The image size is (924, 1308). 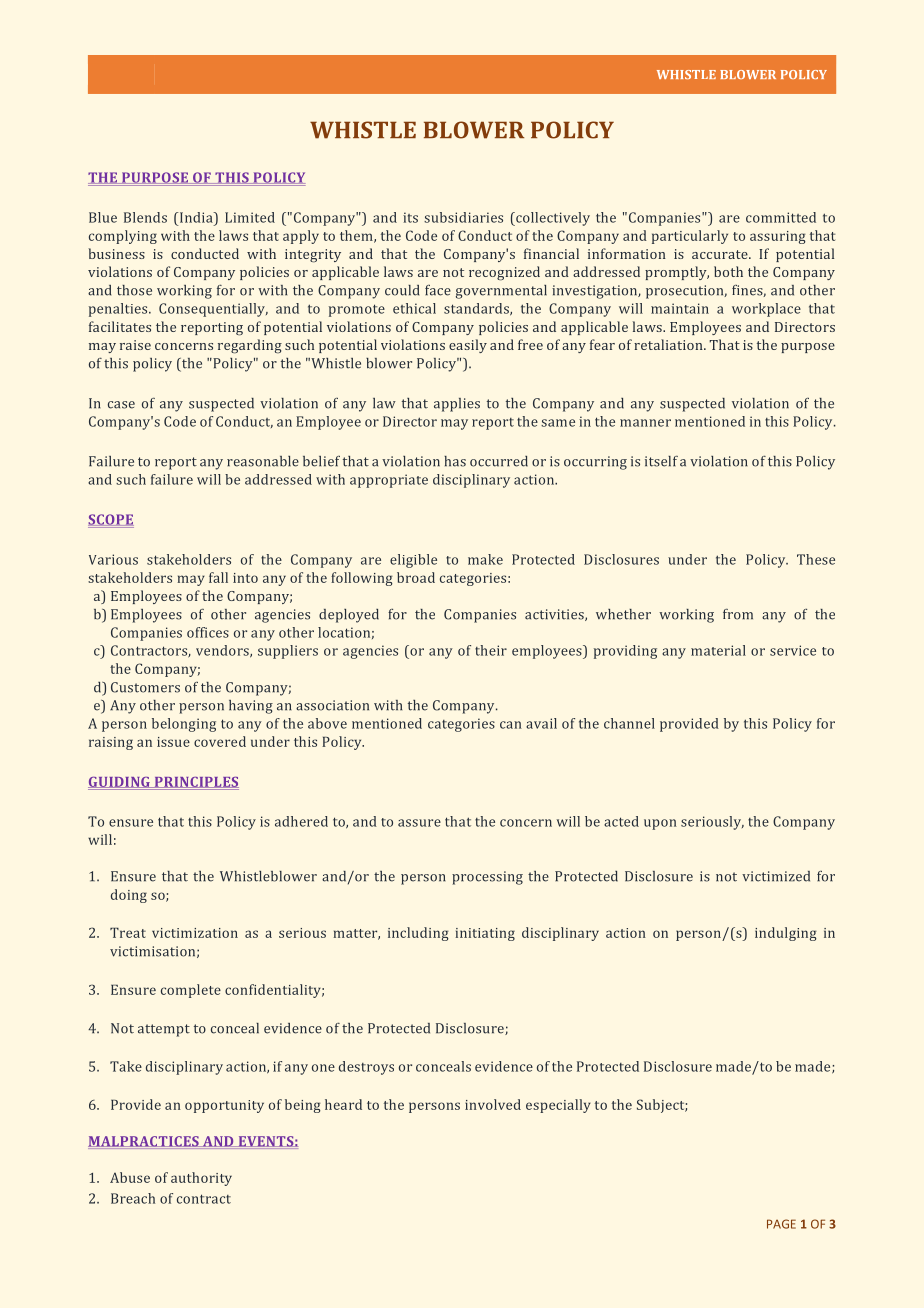 What do you see at coordinates (485, 934) in the document?
I see `initiating` at bounding box center [485, 934].
